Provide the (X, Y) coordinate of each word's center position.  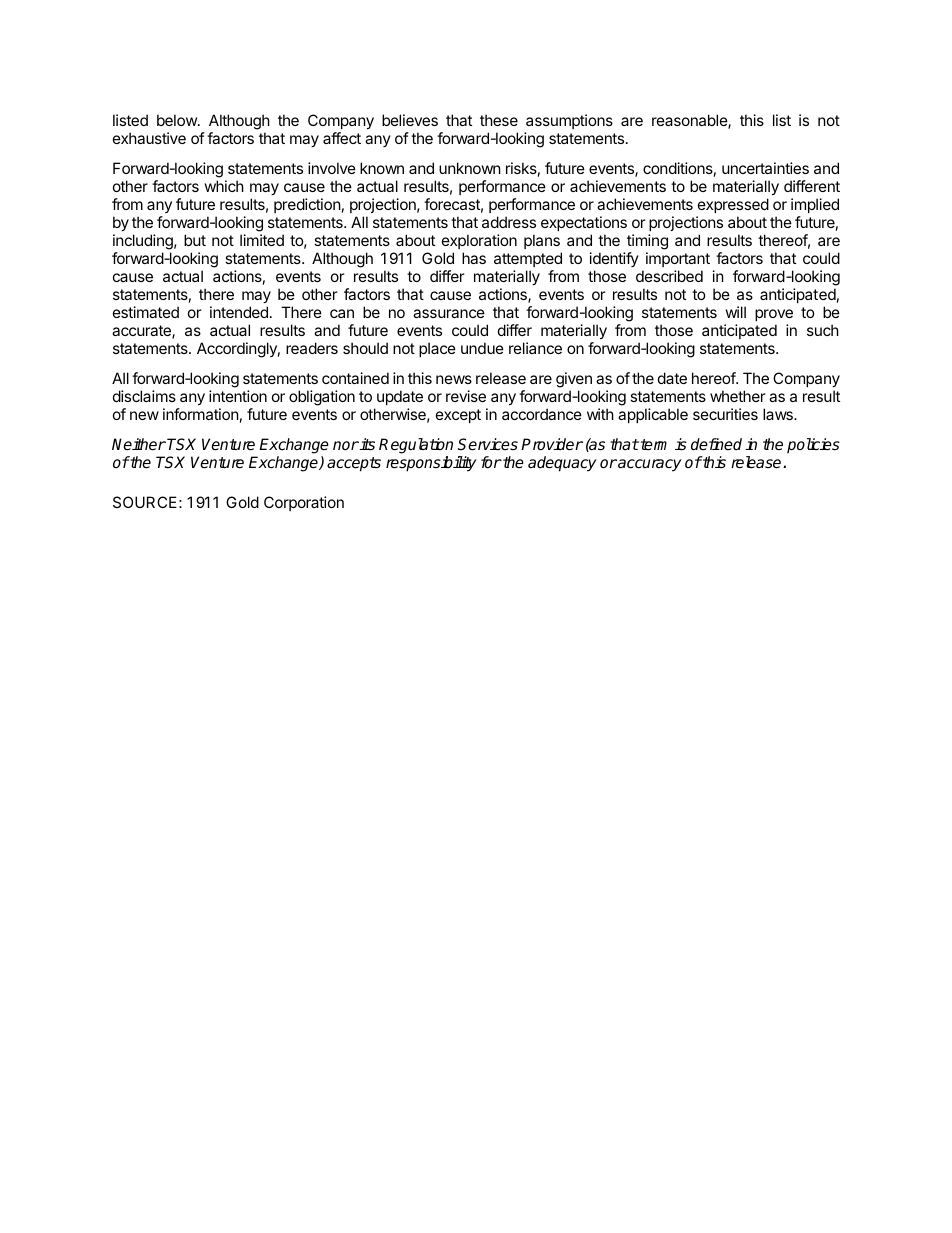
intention (238, 396)
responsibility (431, 464)
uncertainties (765, 168)
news (454, 379)
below (178, 120)
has (474, 258)
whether (738, 396)
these (499, 120)
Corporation (304, 503)
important (678, 259)
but (195, 240)
